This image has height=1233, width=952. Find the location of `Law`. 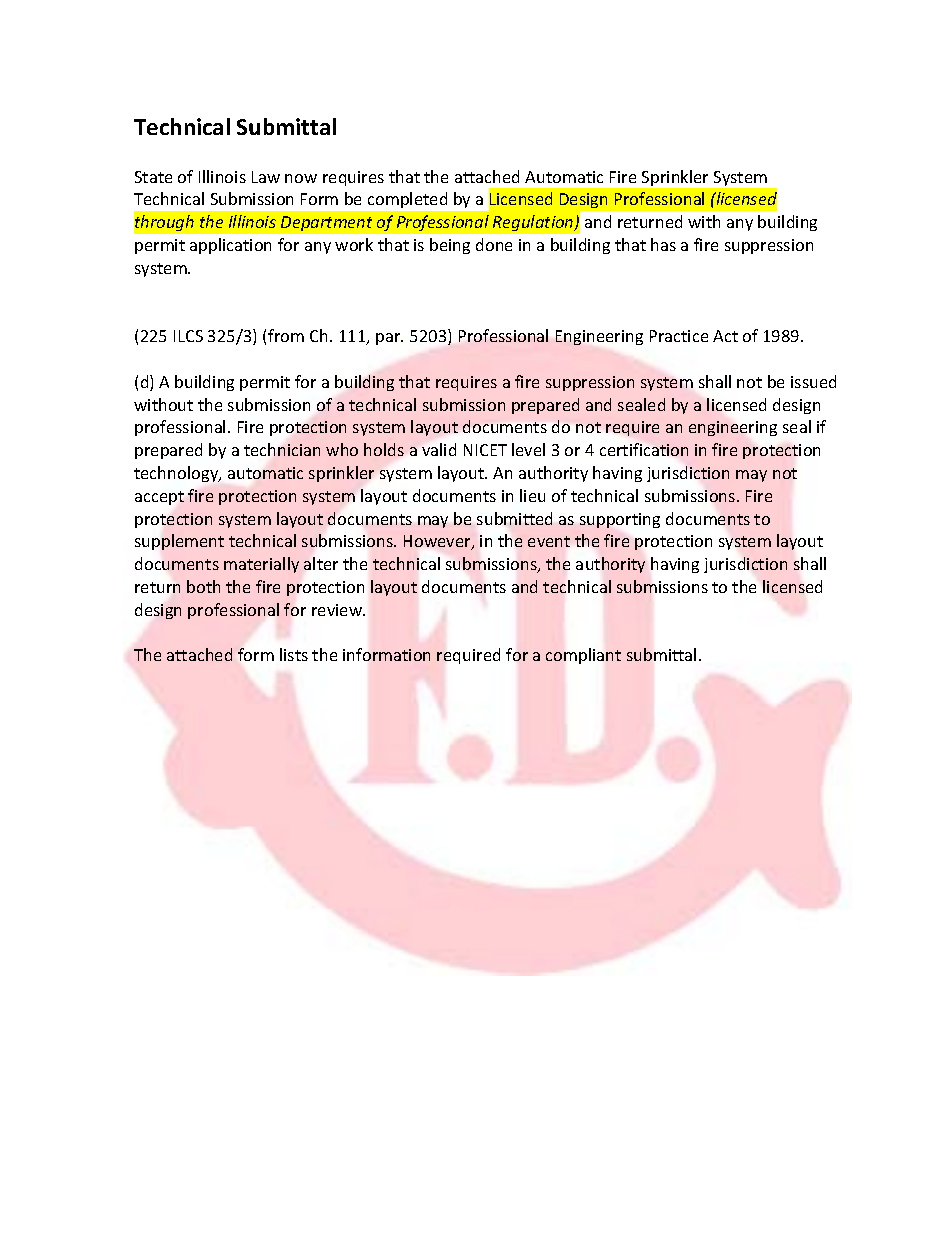

Law is located at coordinates (266, 177).
